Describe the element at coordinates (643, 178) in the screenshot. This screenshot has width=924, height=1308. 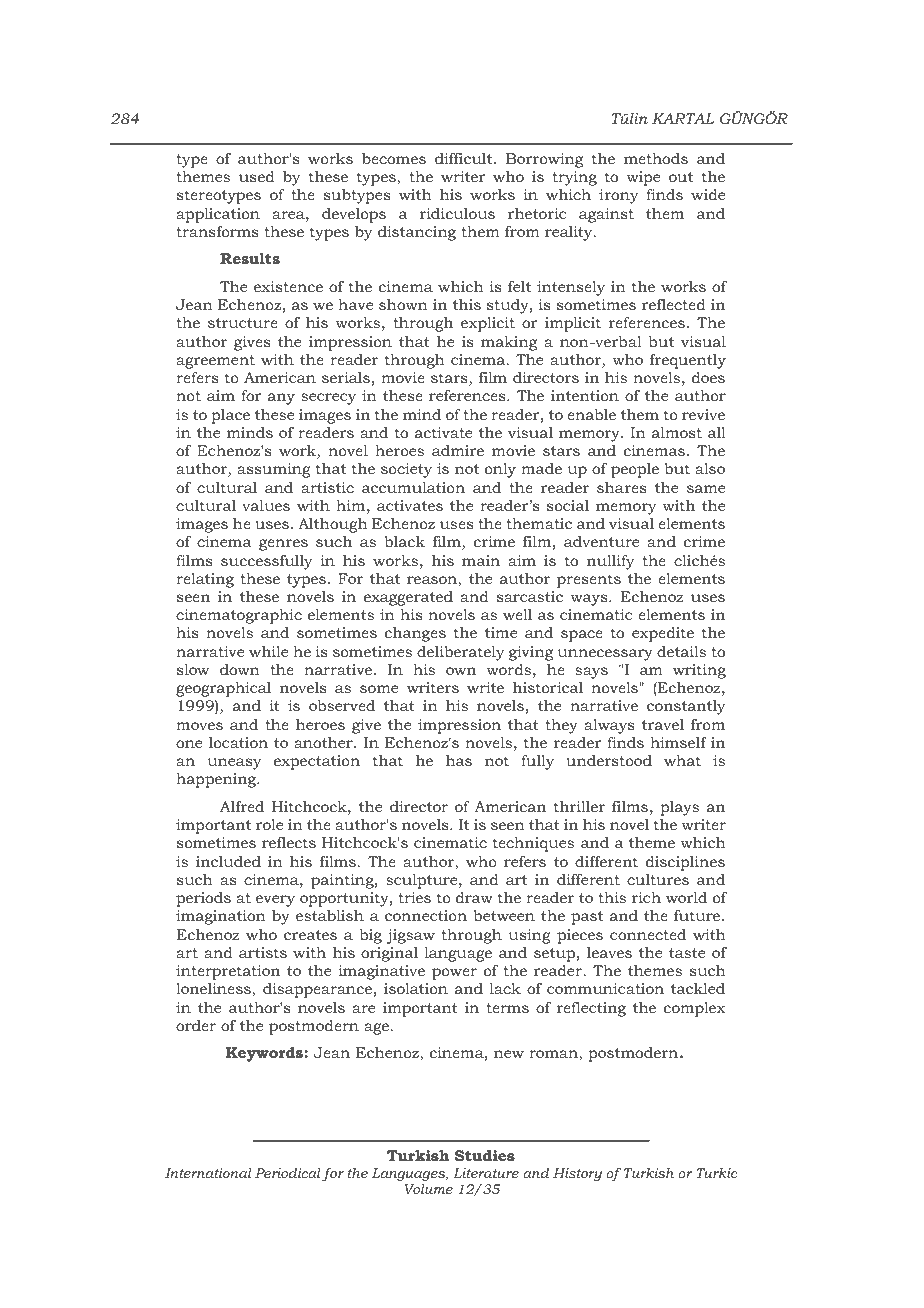
I see `wipe` at that location.
